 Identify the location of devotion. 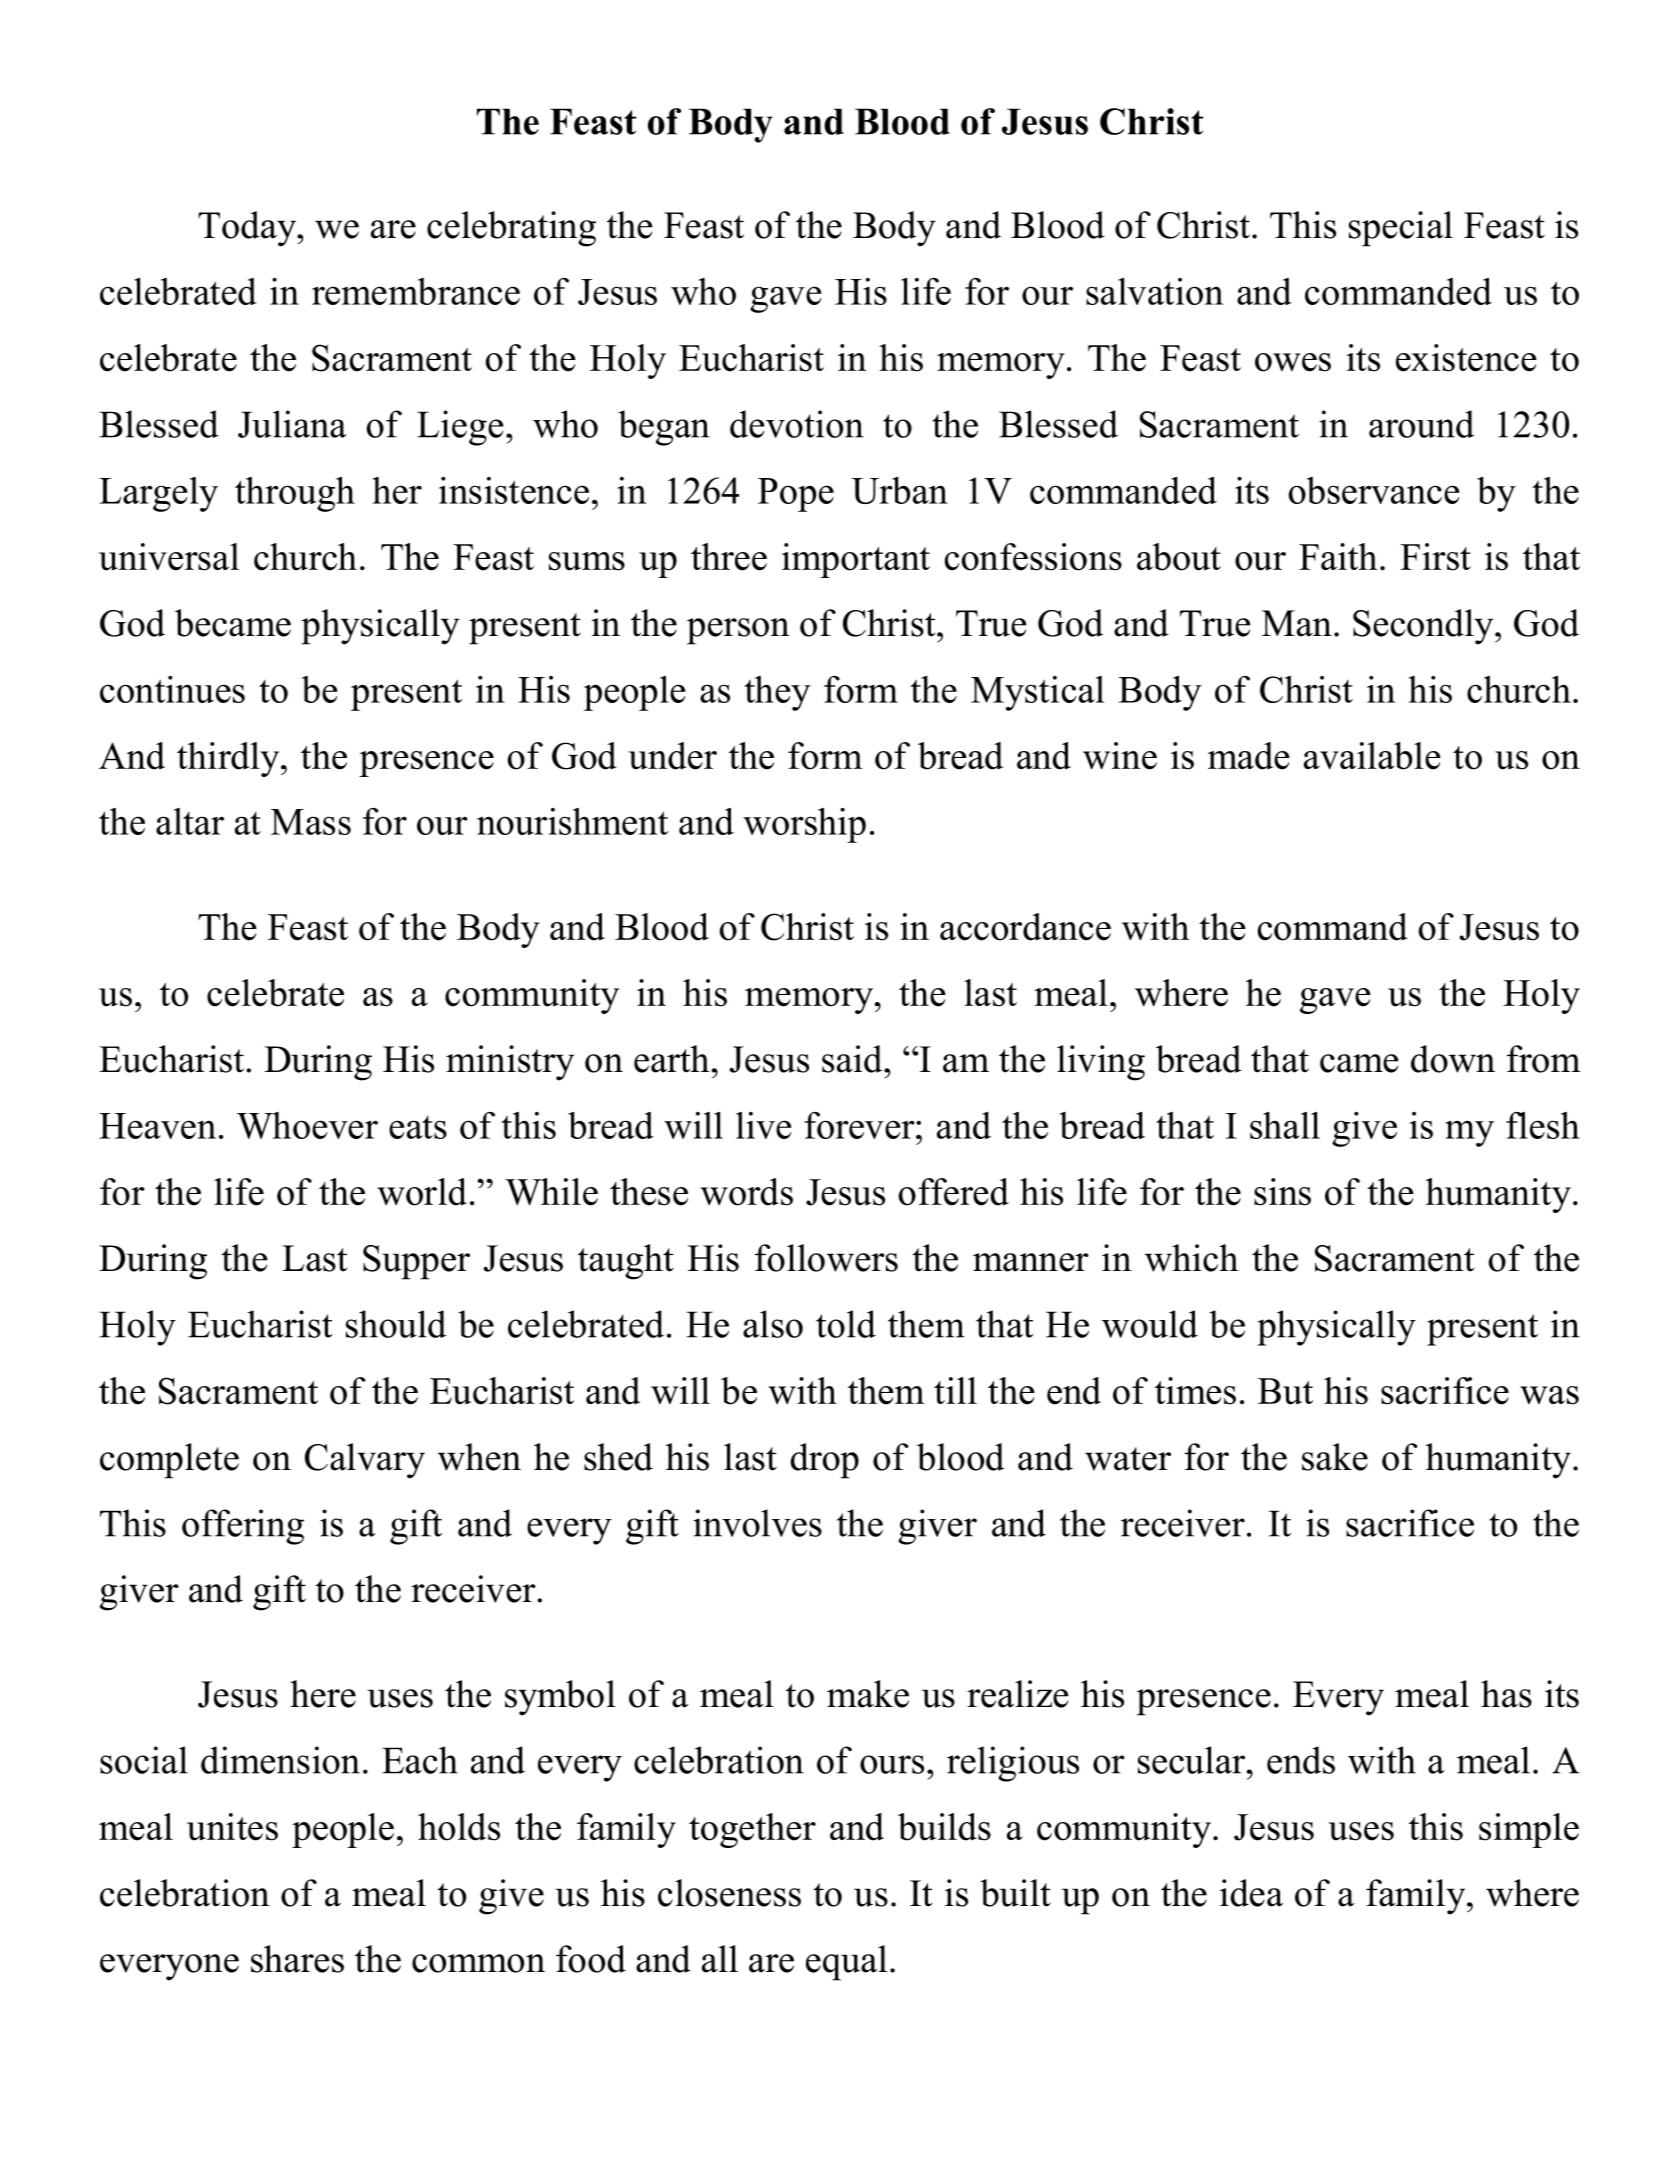
(797, 424).
